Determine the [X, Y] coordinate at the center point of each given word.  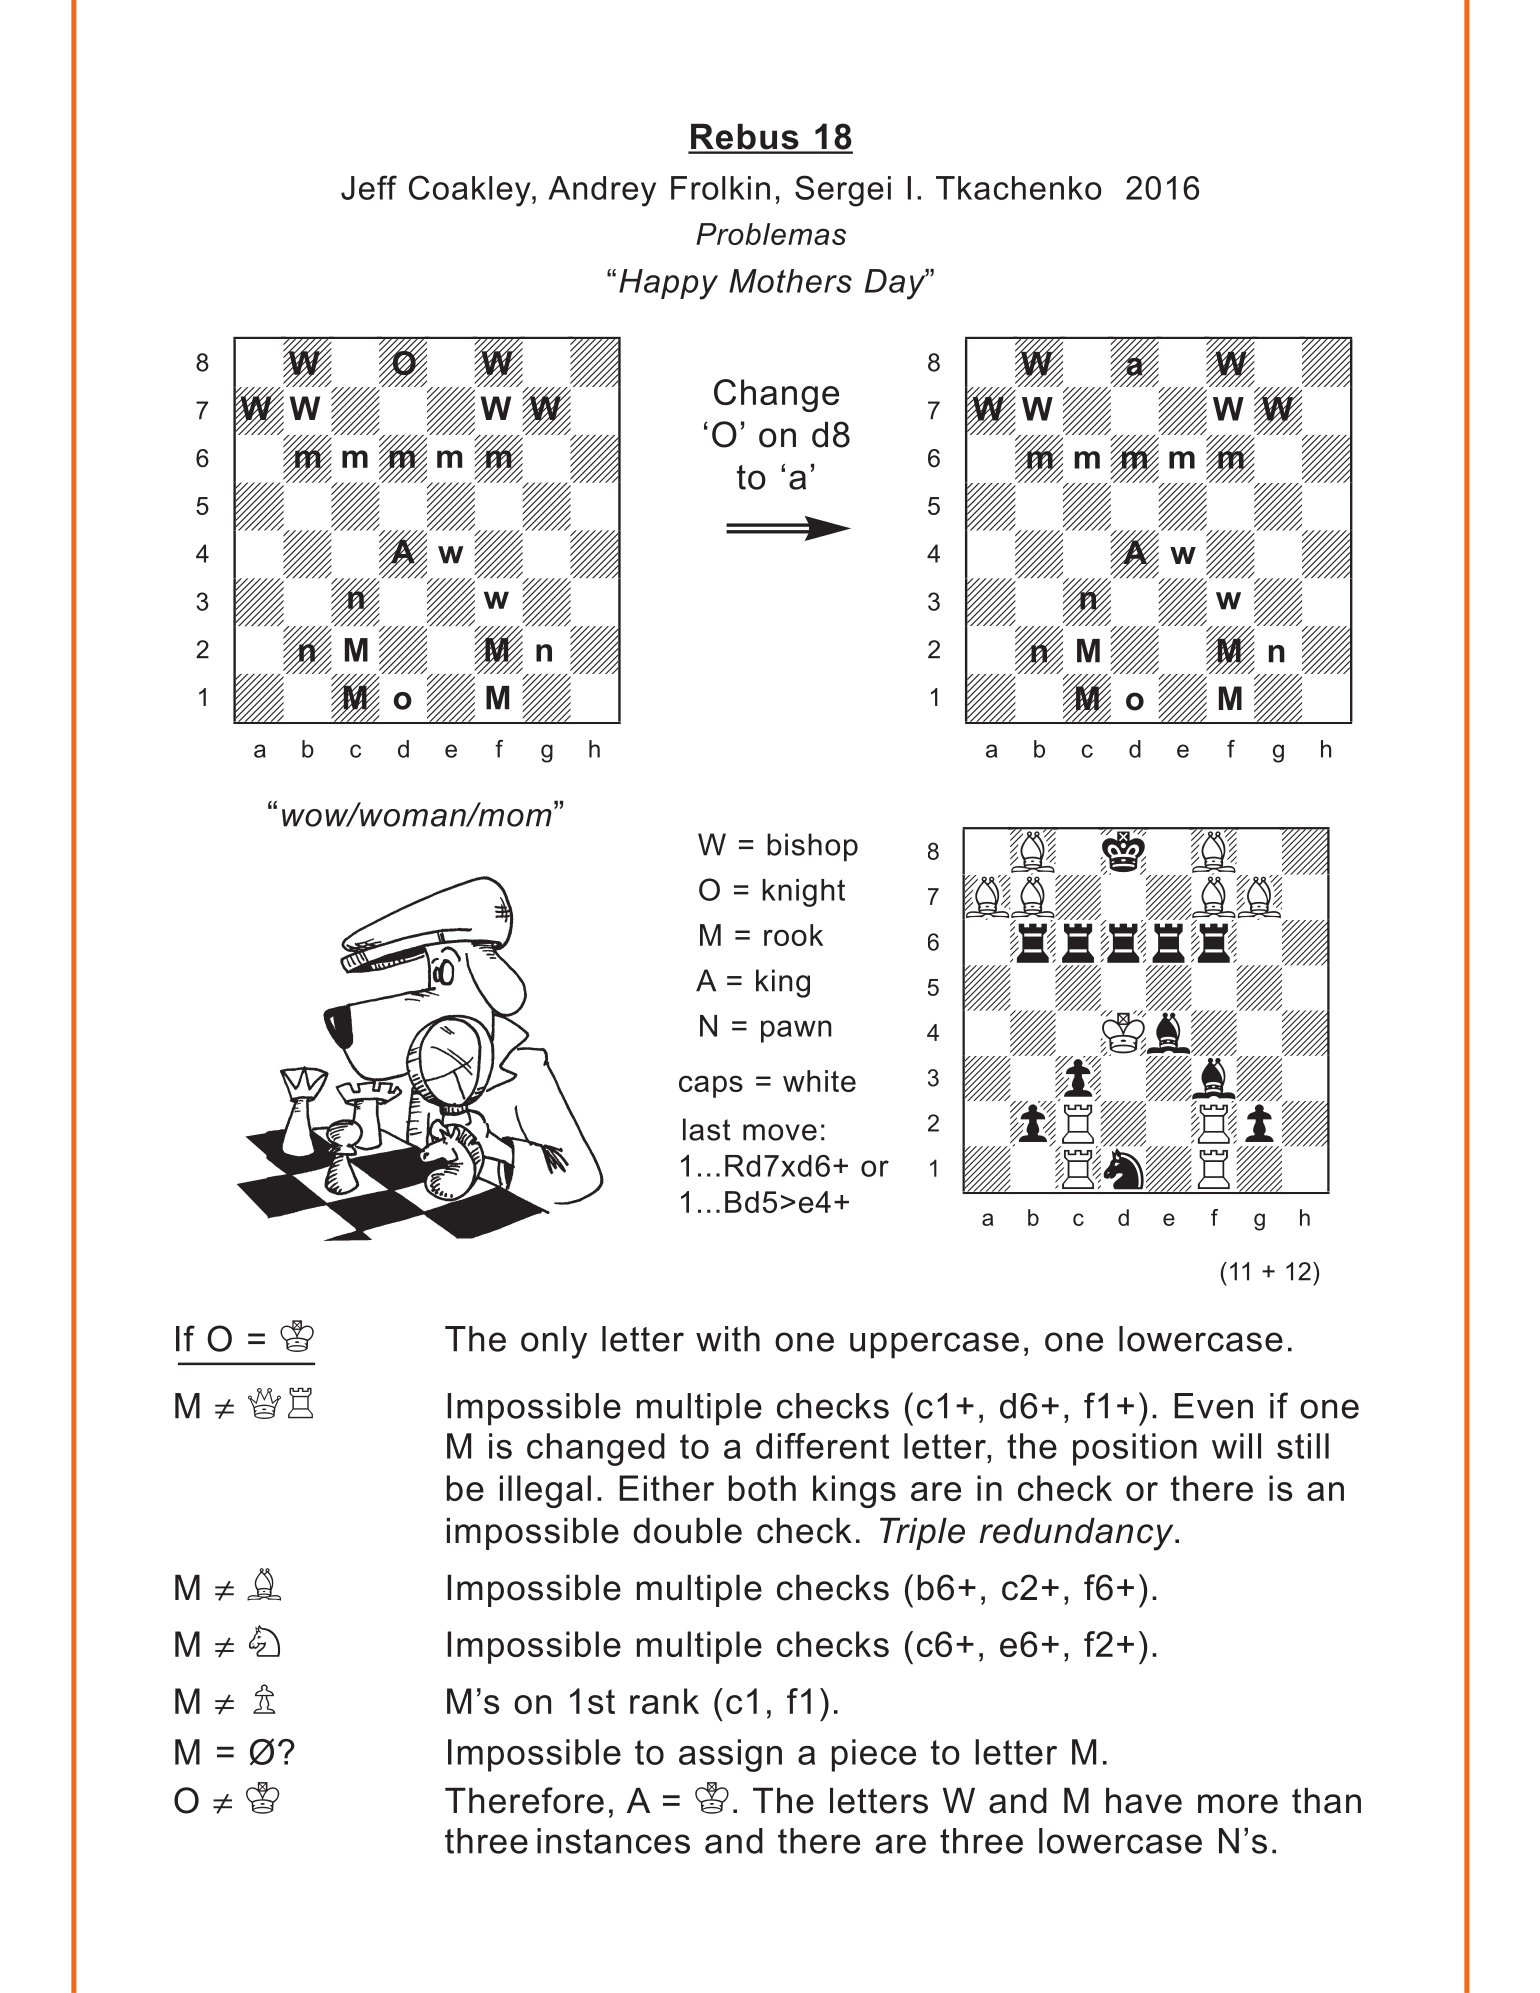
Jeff [369, 187]
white [819, 1081]
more [1238, 1804]
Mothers [790, 281]
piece [874, 1755]
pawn [796, 1031]
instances [613, 1841]
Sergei [843, 191]
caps [711, 1086]
